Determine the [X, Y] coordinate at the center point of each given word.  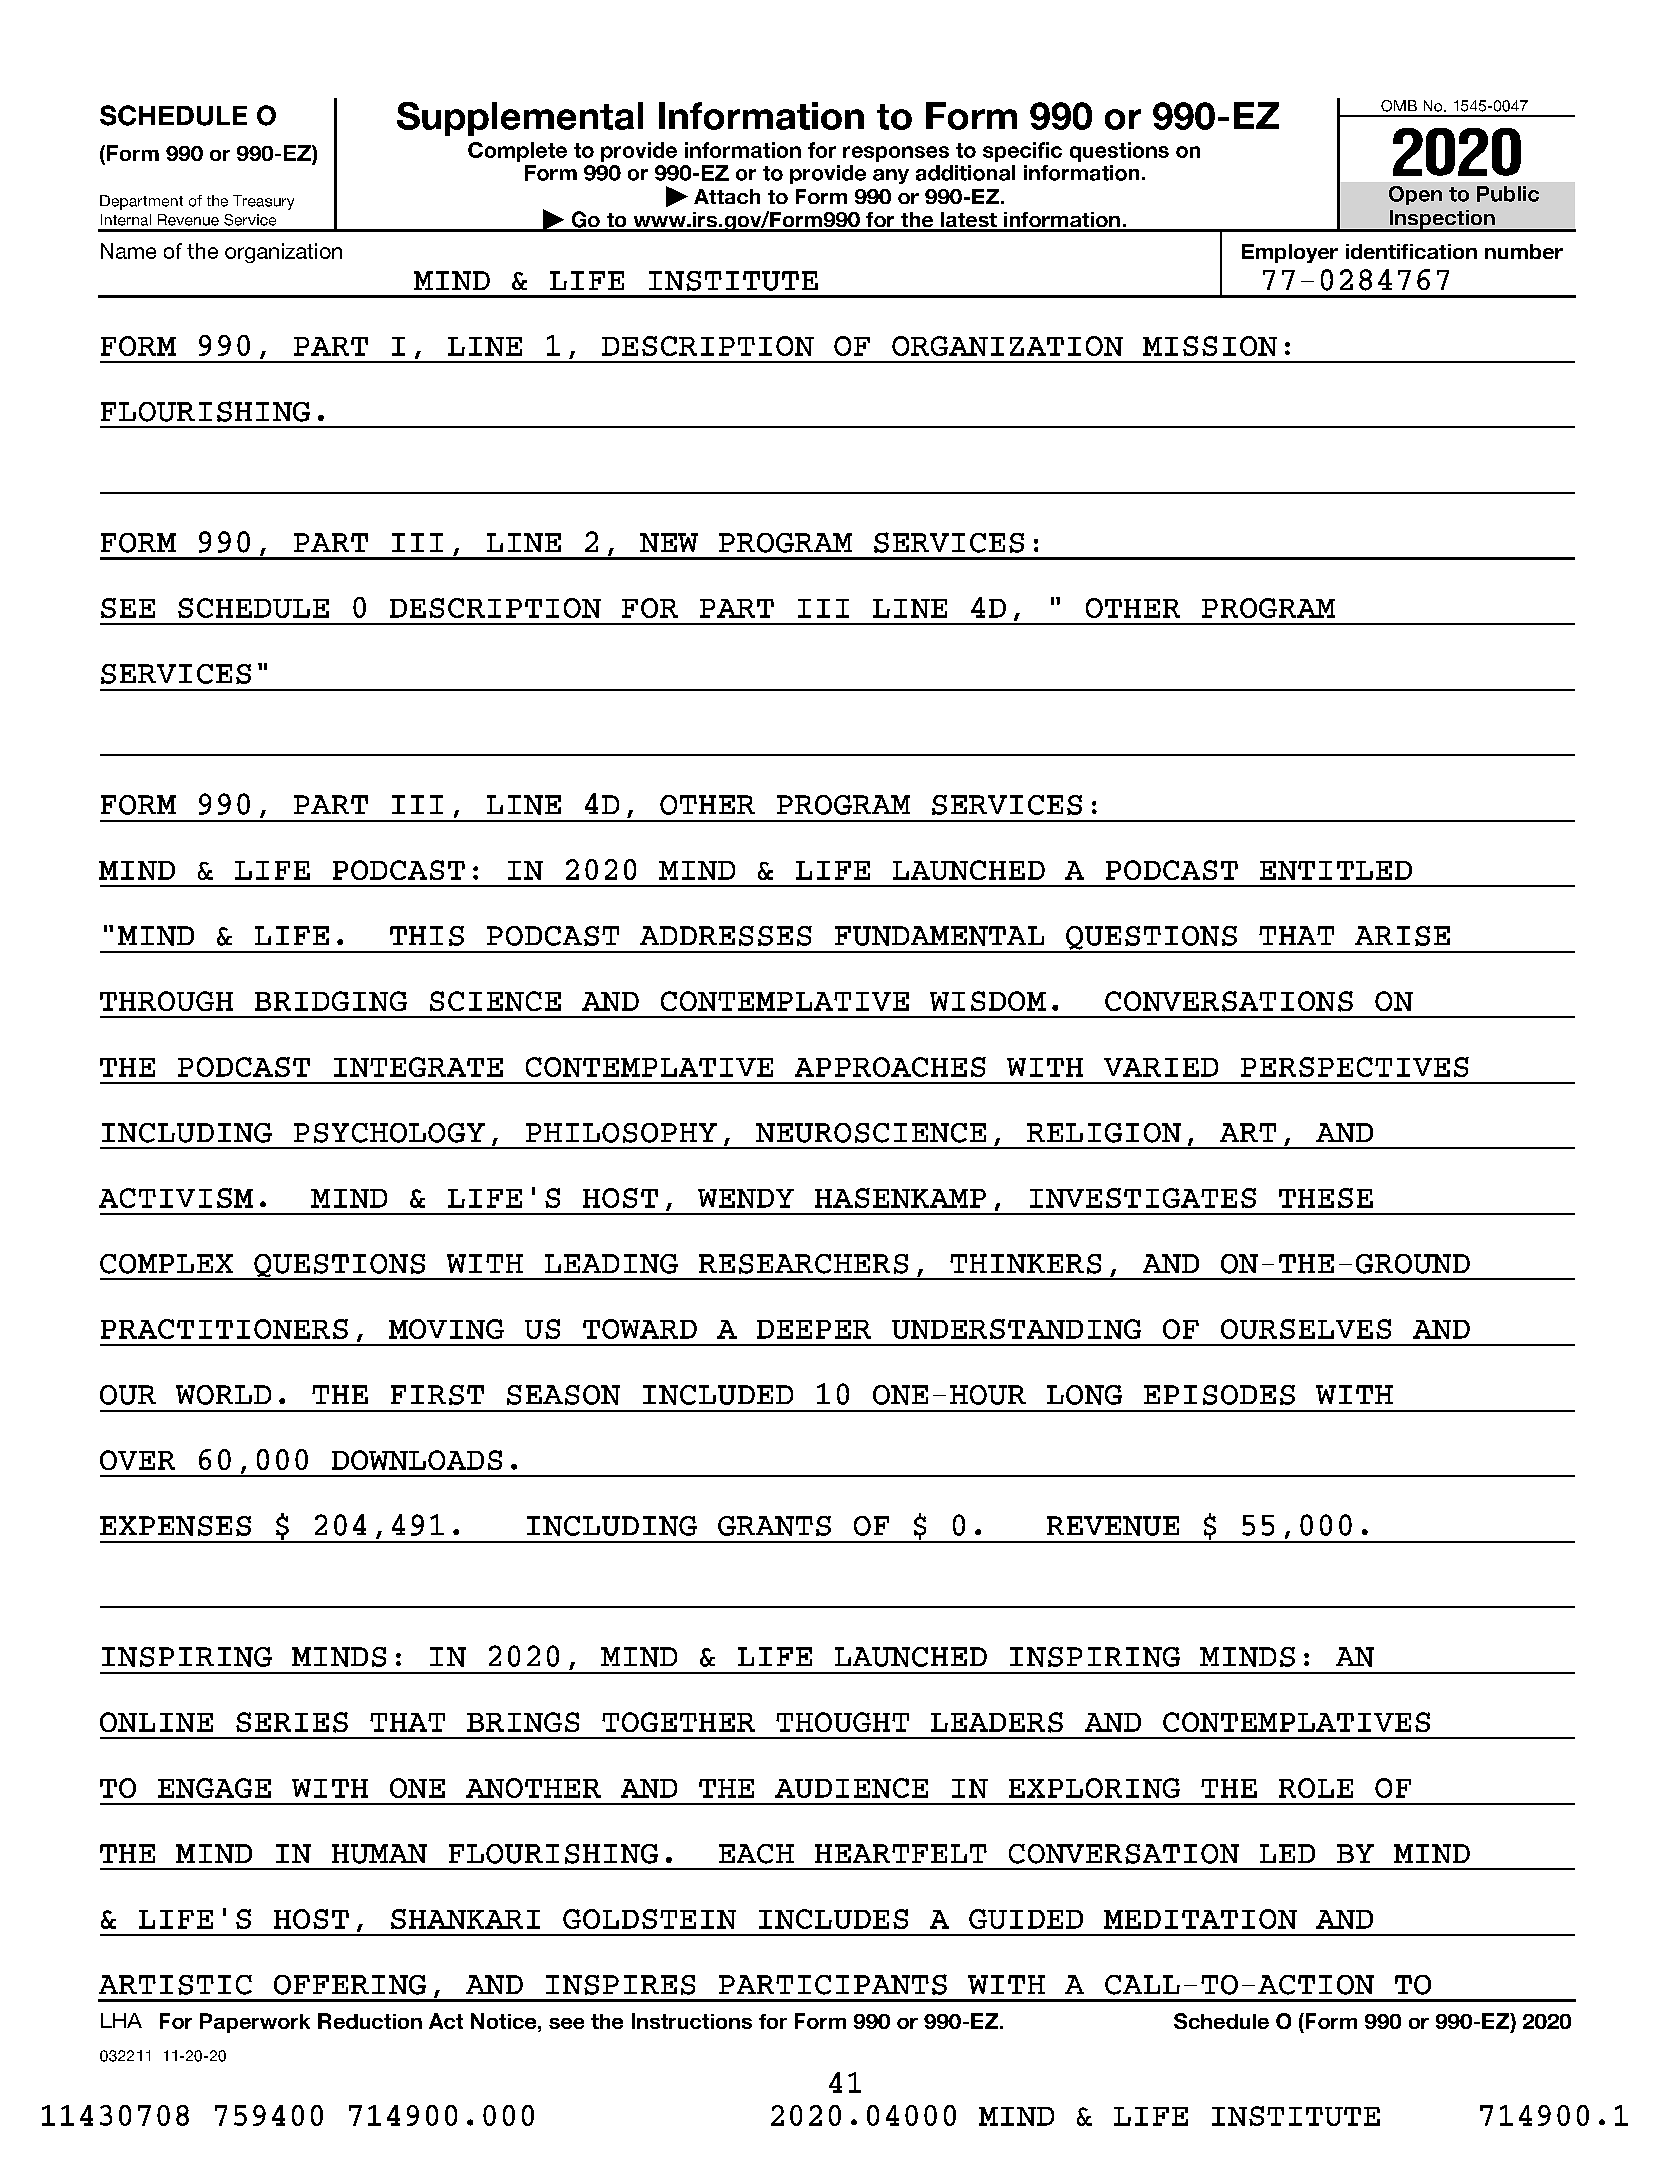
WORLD [223, 1395]
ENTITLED [1336, 870]
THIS [427, 936]
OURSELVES [1306, 1329]
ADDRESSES [726, 936]
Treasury [263, 202]
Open [1415, 195]
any [891, 176]
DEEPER [814, 1329]
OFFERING [350, 1985]
